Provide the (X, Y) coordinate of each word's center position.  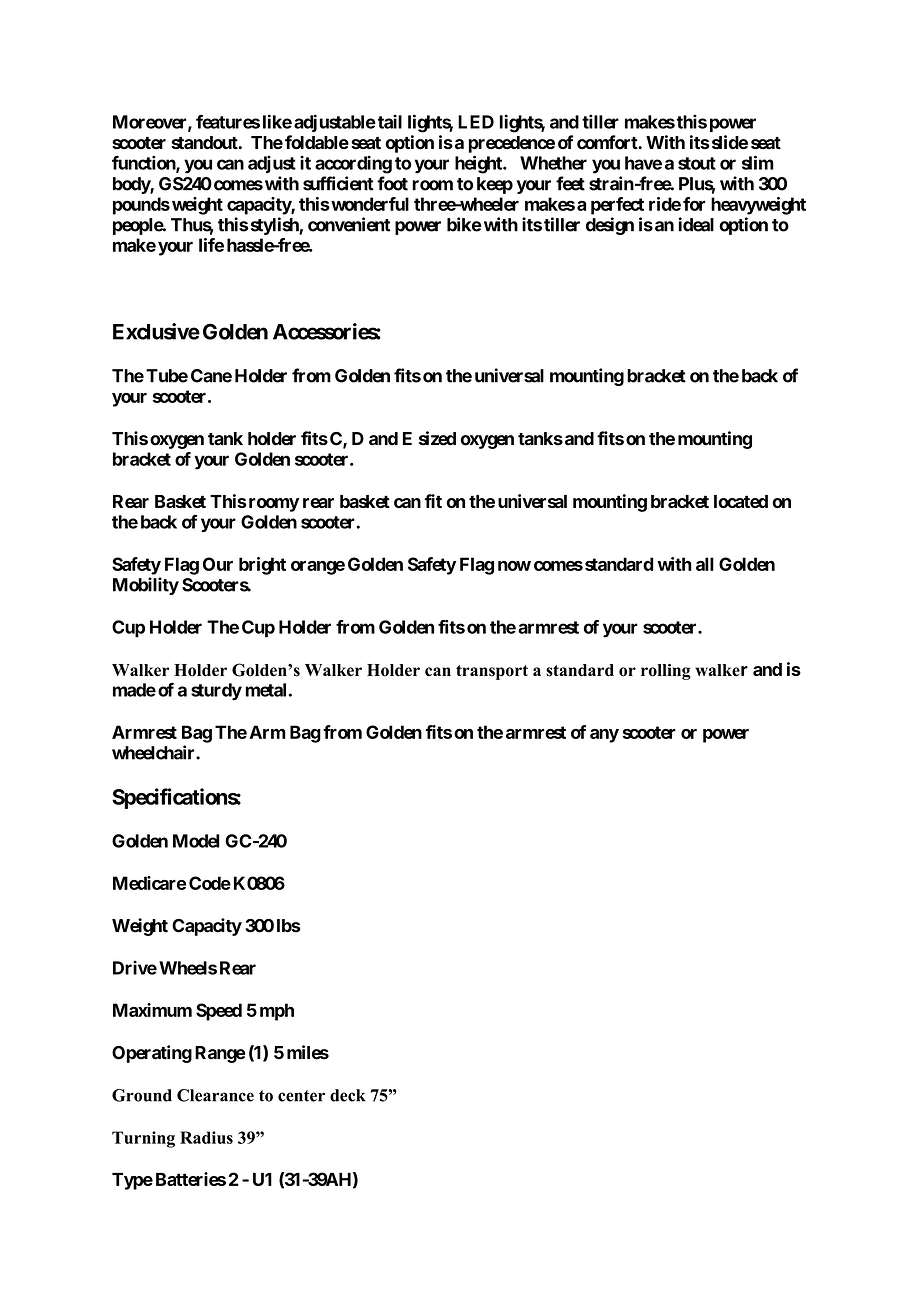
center (301, 1096)
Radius (206, 1137)
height (479, 164)
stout (697, 163)
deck (348, 1095)
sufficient (338, 183)
